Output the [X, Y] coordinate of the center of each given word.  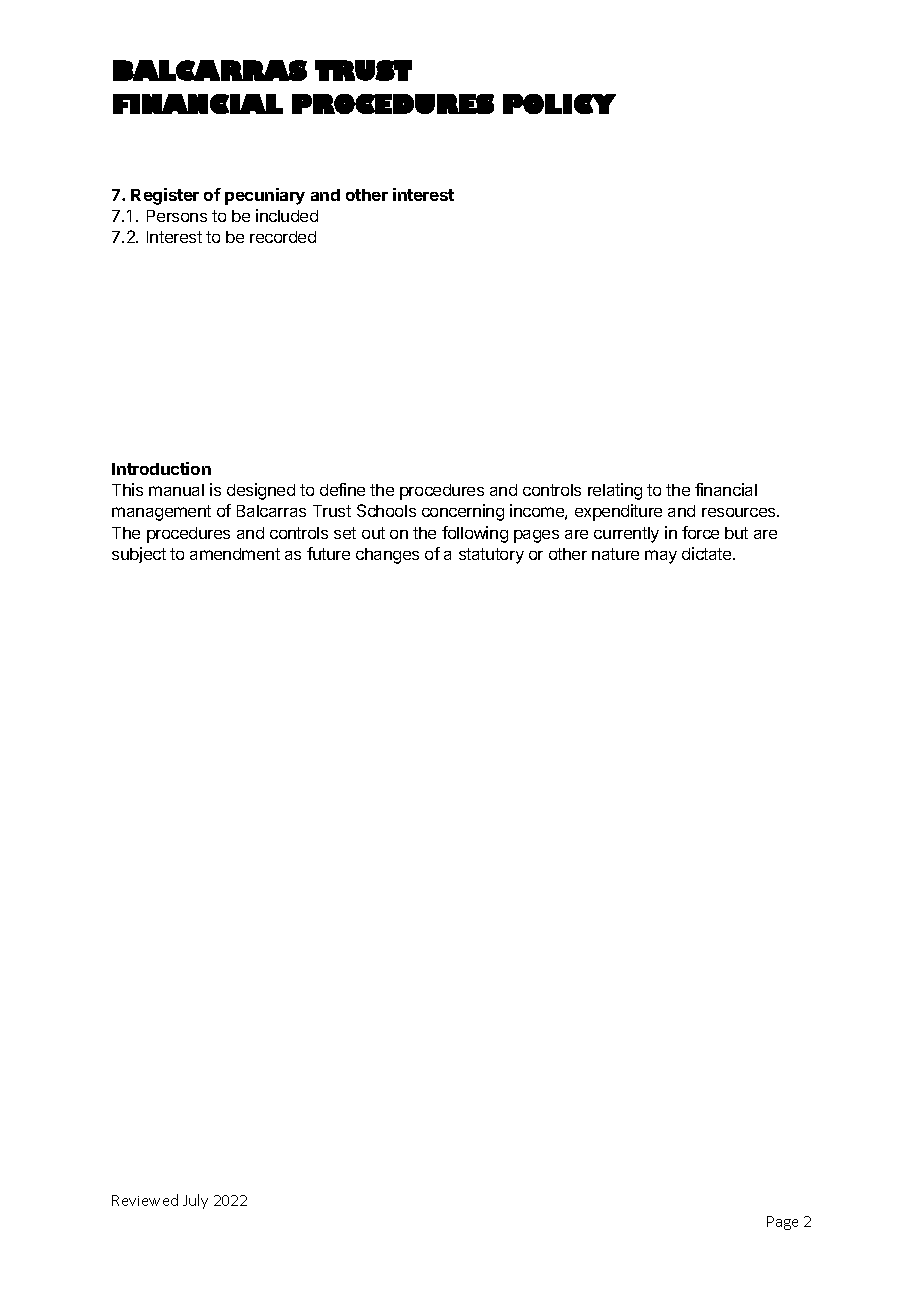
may [661, 557]
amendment [235, 554]
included [287, 215]
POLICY [559, 104]
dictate [708, 553]
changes [387, 556]
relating [615, 491]
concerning [463, 512]
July [195, 1201]
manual [176, 490]
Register [165, 196]
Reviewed [145, 1200]
